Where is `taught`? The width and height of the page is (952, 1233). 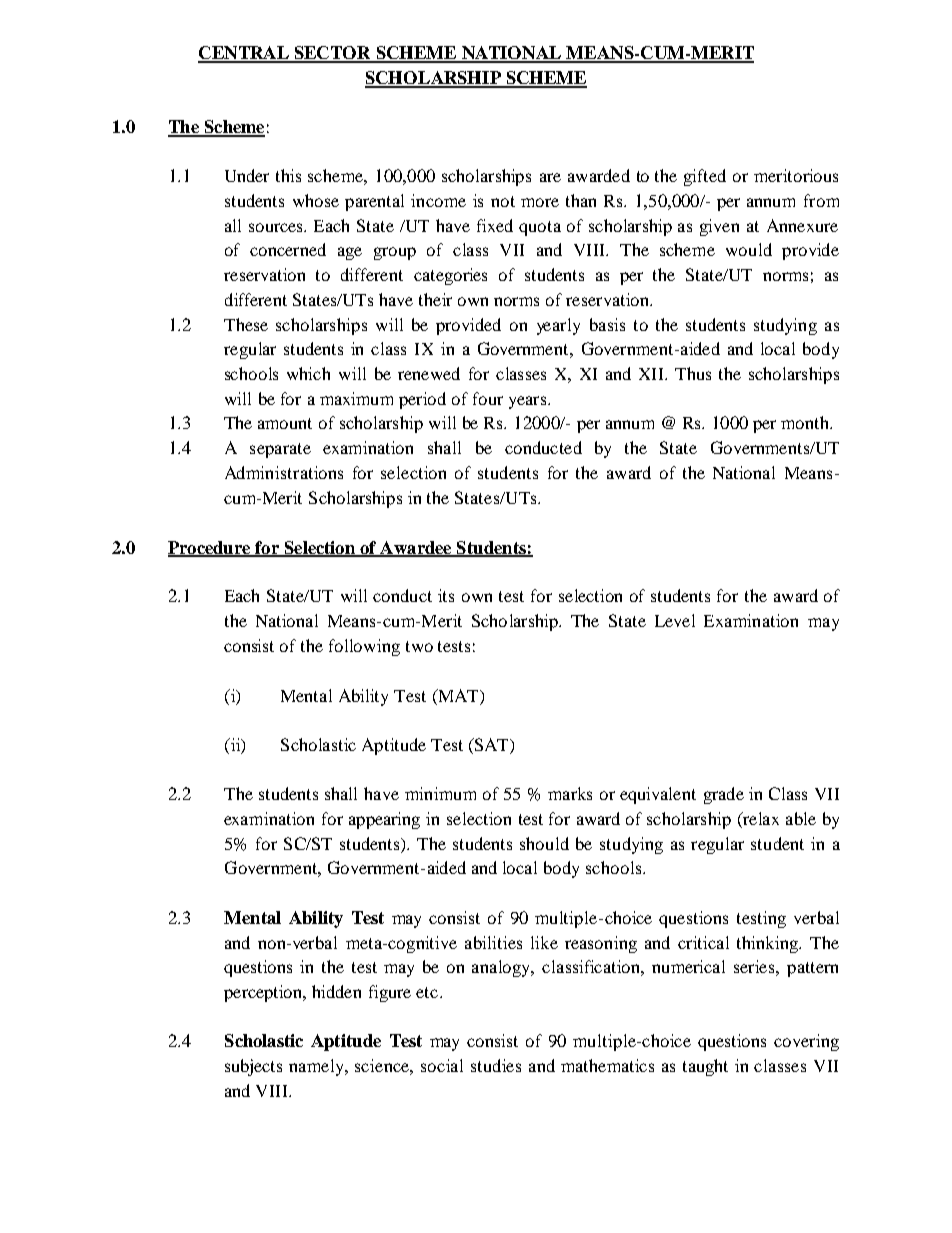
taught is located at coordinates (705, 1067).
